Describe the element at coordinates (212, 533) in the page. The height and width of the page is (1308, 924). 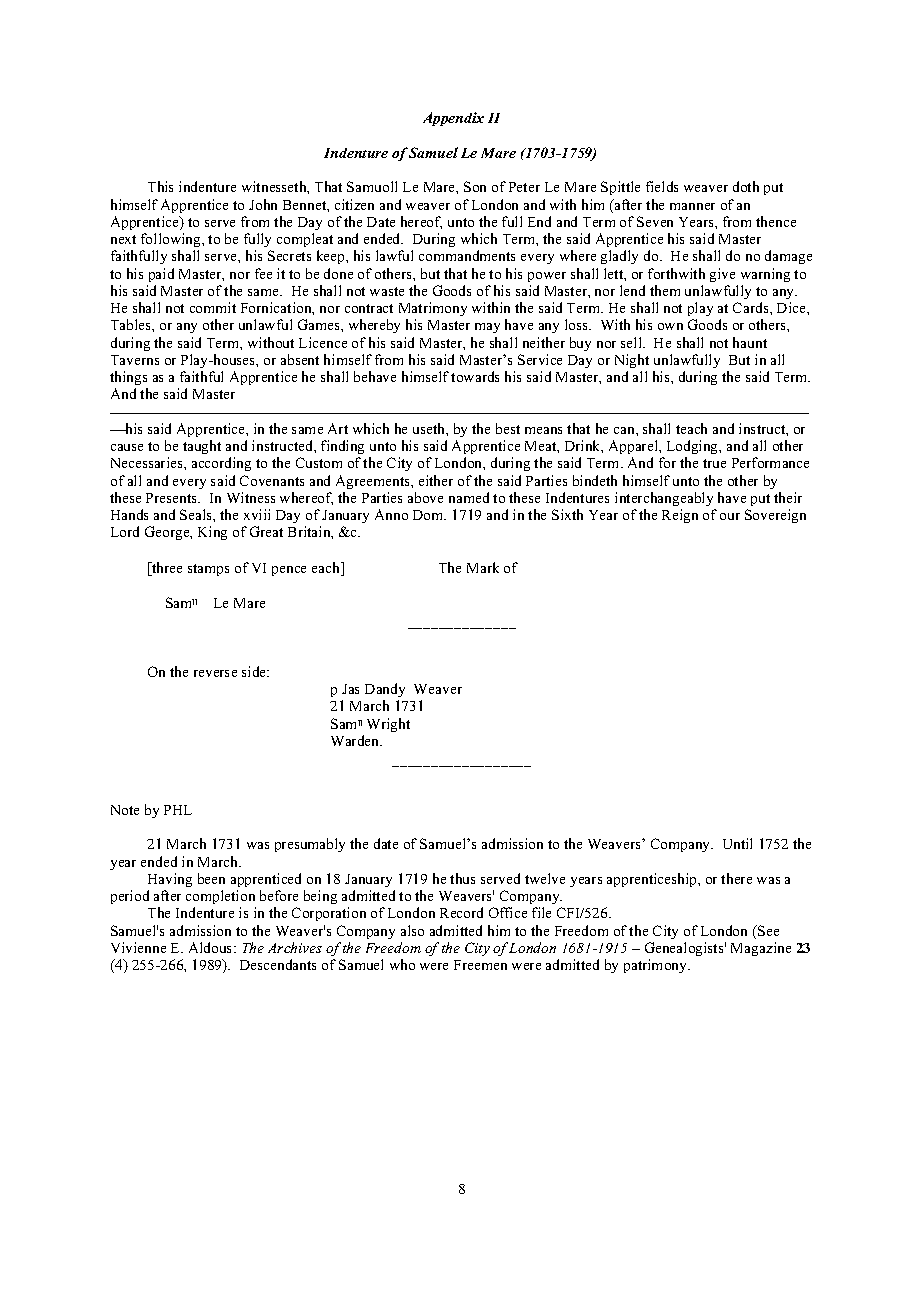
I see `King` at that location.
